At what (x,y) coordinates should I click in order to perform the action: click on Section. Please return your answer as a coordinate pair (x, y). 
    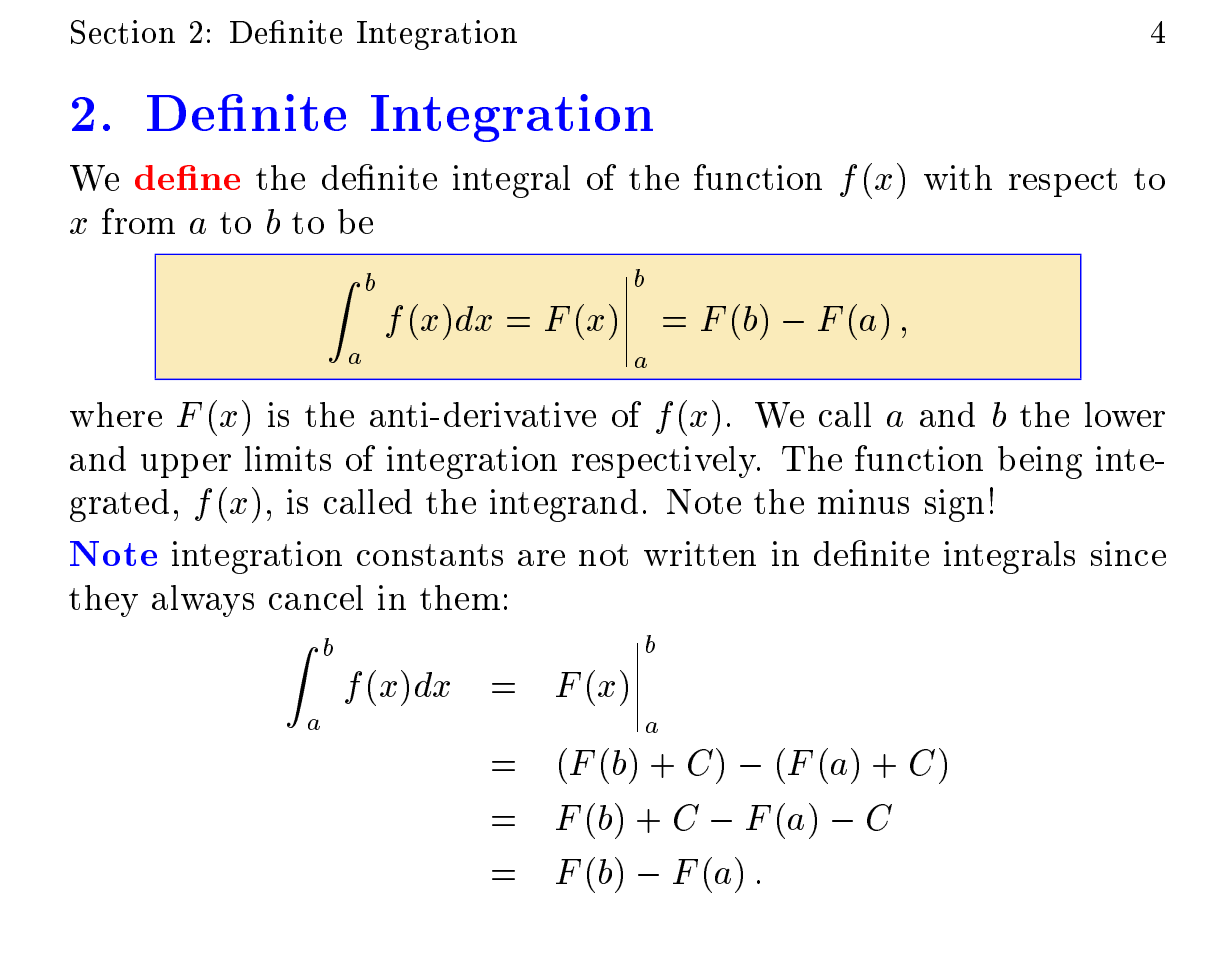
    Looking at the image, I should click on (123, 32).
